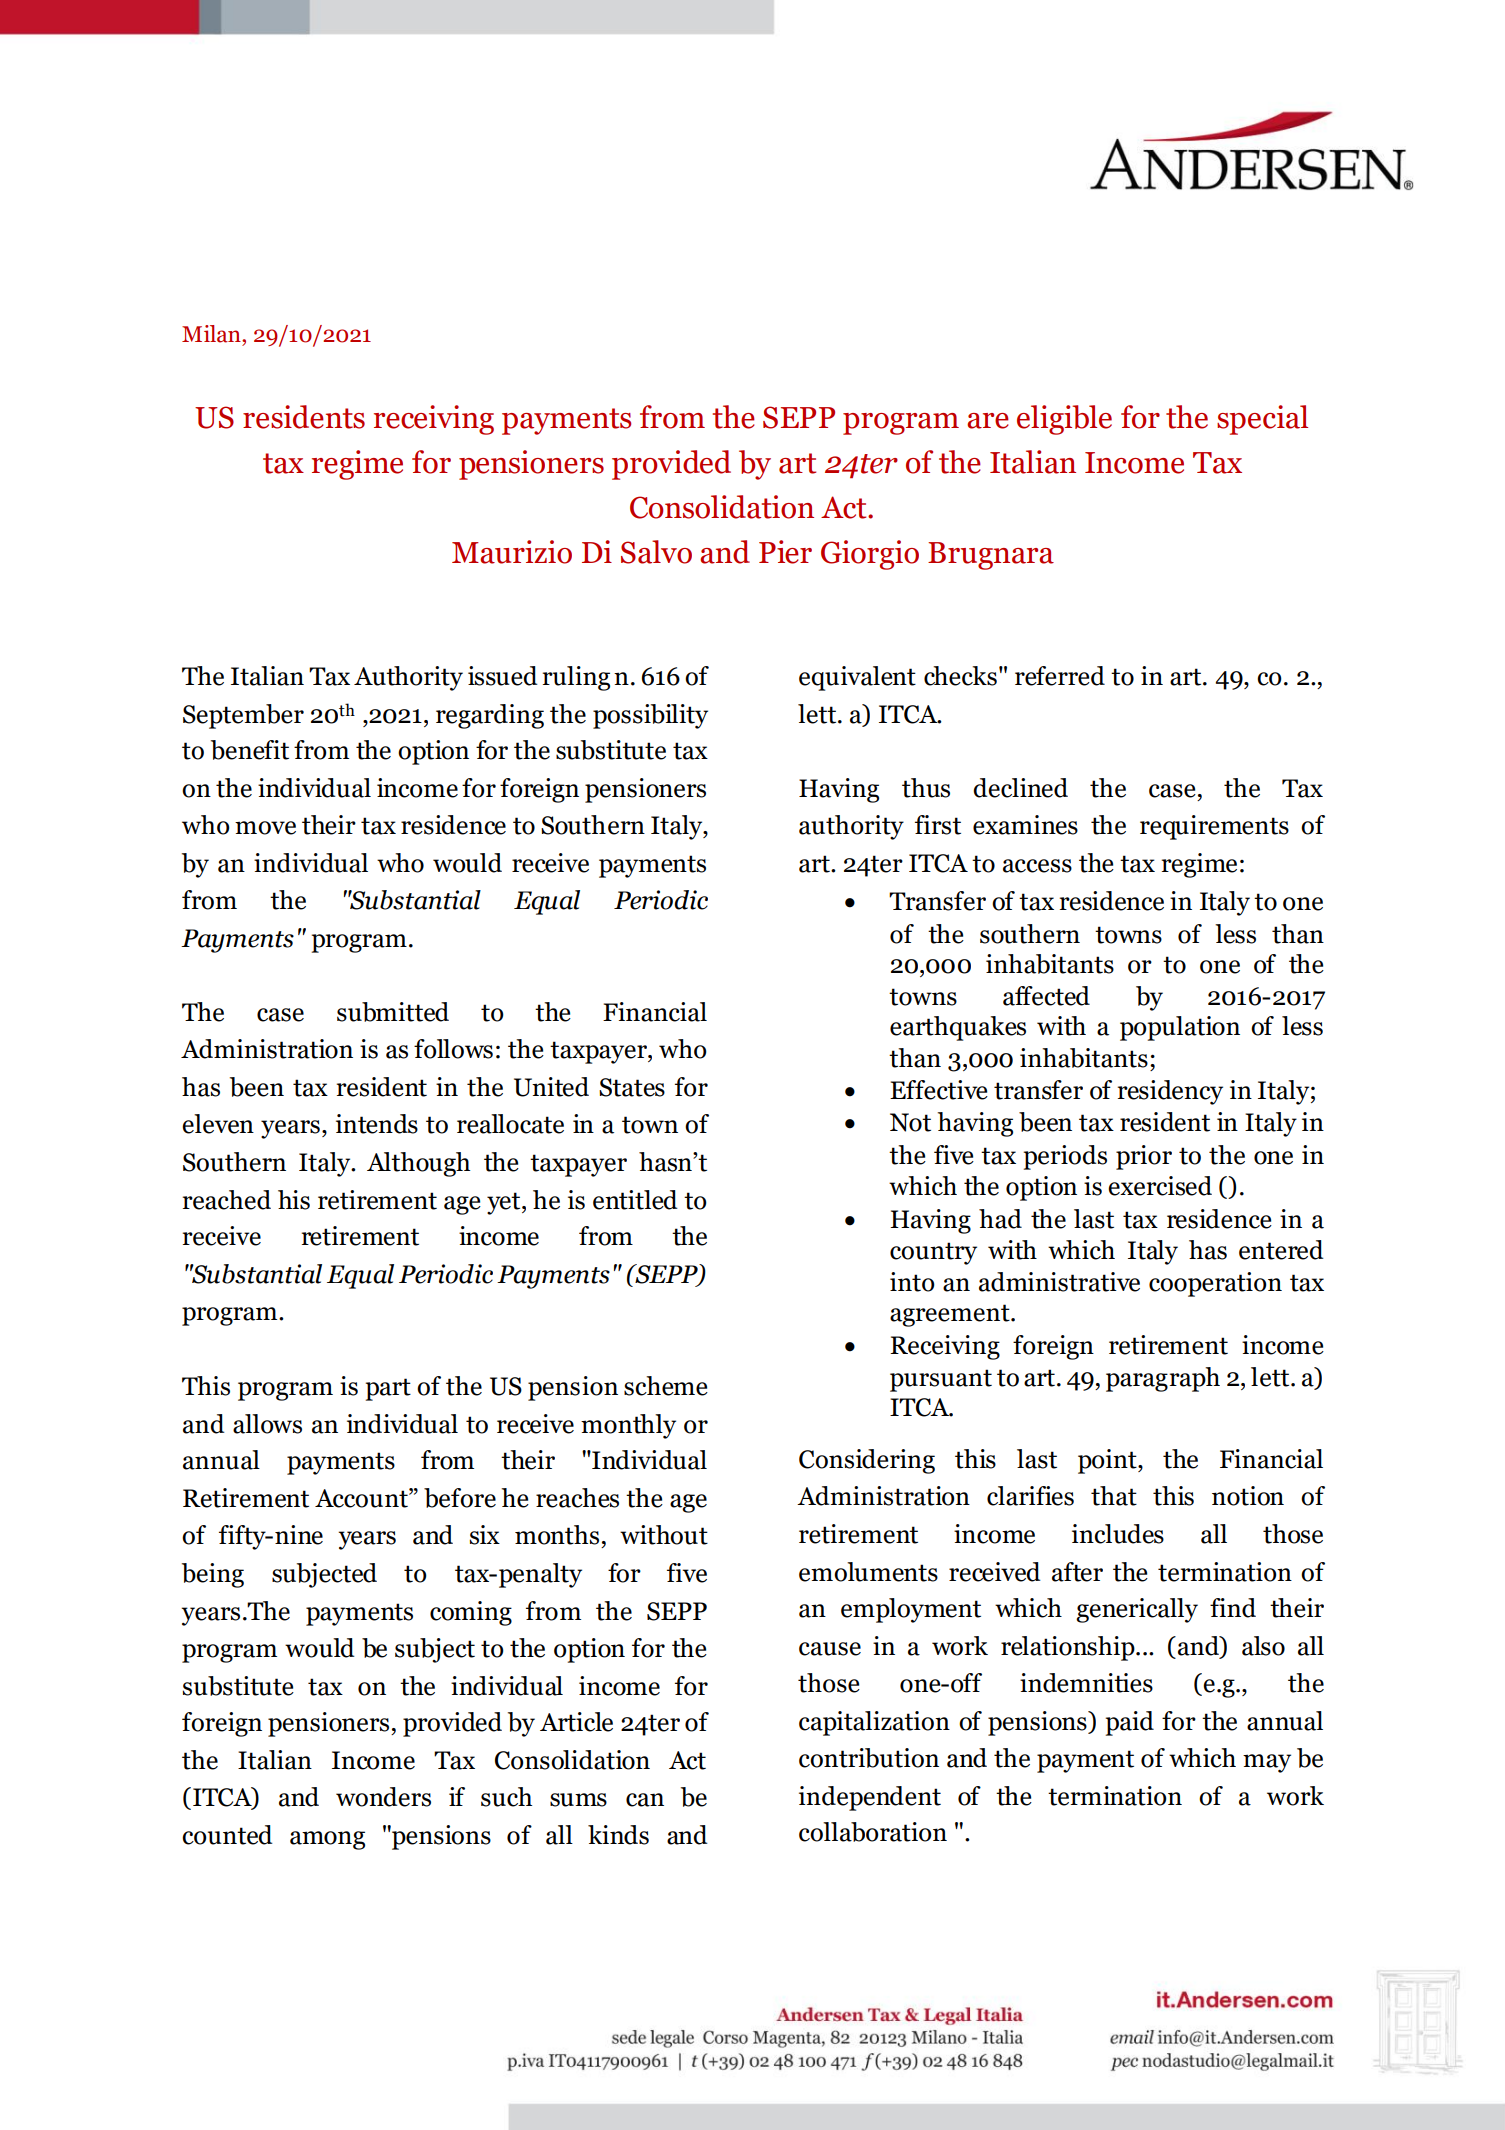 This image has height=2130, width=1505. Describe the element at coordinates (1064, 420) in the image. I see `eligible` at that location.
